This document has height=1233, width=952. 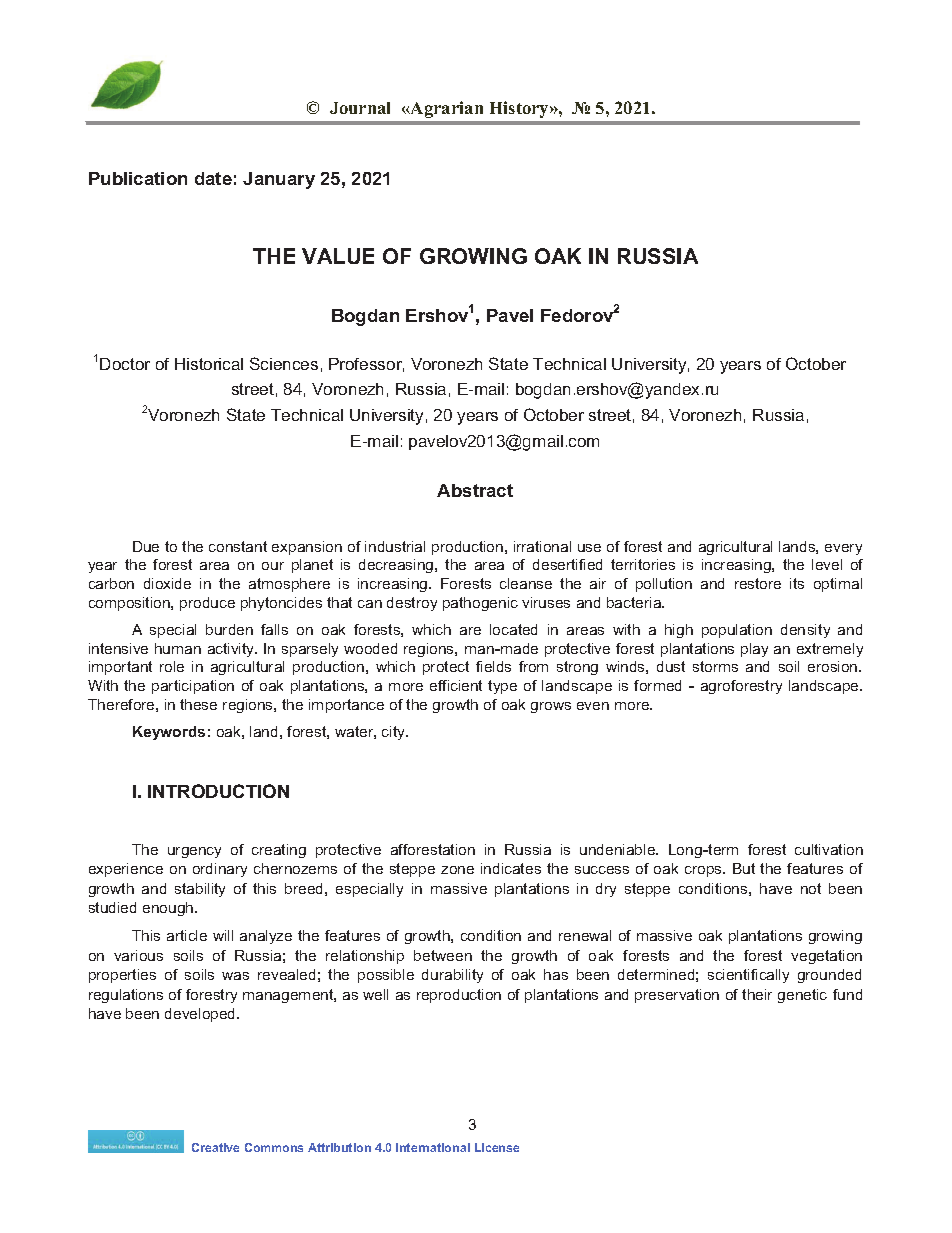 I want to click on date, so click(x=213, y=178).
